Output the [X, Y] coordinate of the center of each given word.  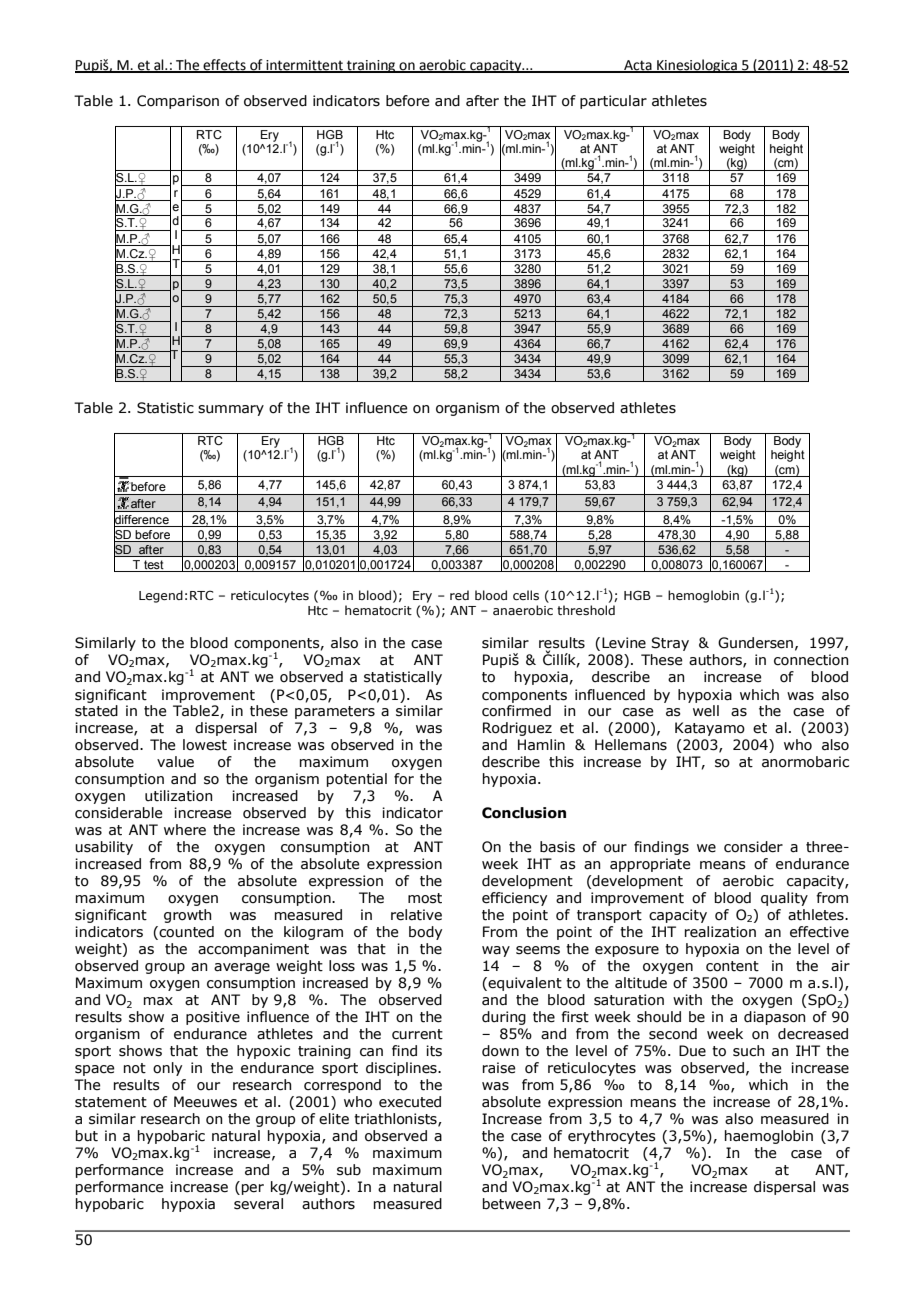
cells [526, 595]
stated [96, 711]
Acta [638, 66]
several [258, 1204]
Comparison [178, 102]
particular [613, 102]
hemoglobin [703, 596]
